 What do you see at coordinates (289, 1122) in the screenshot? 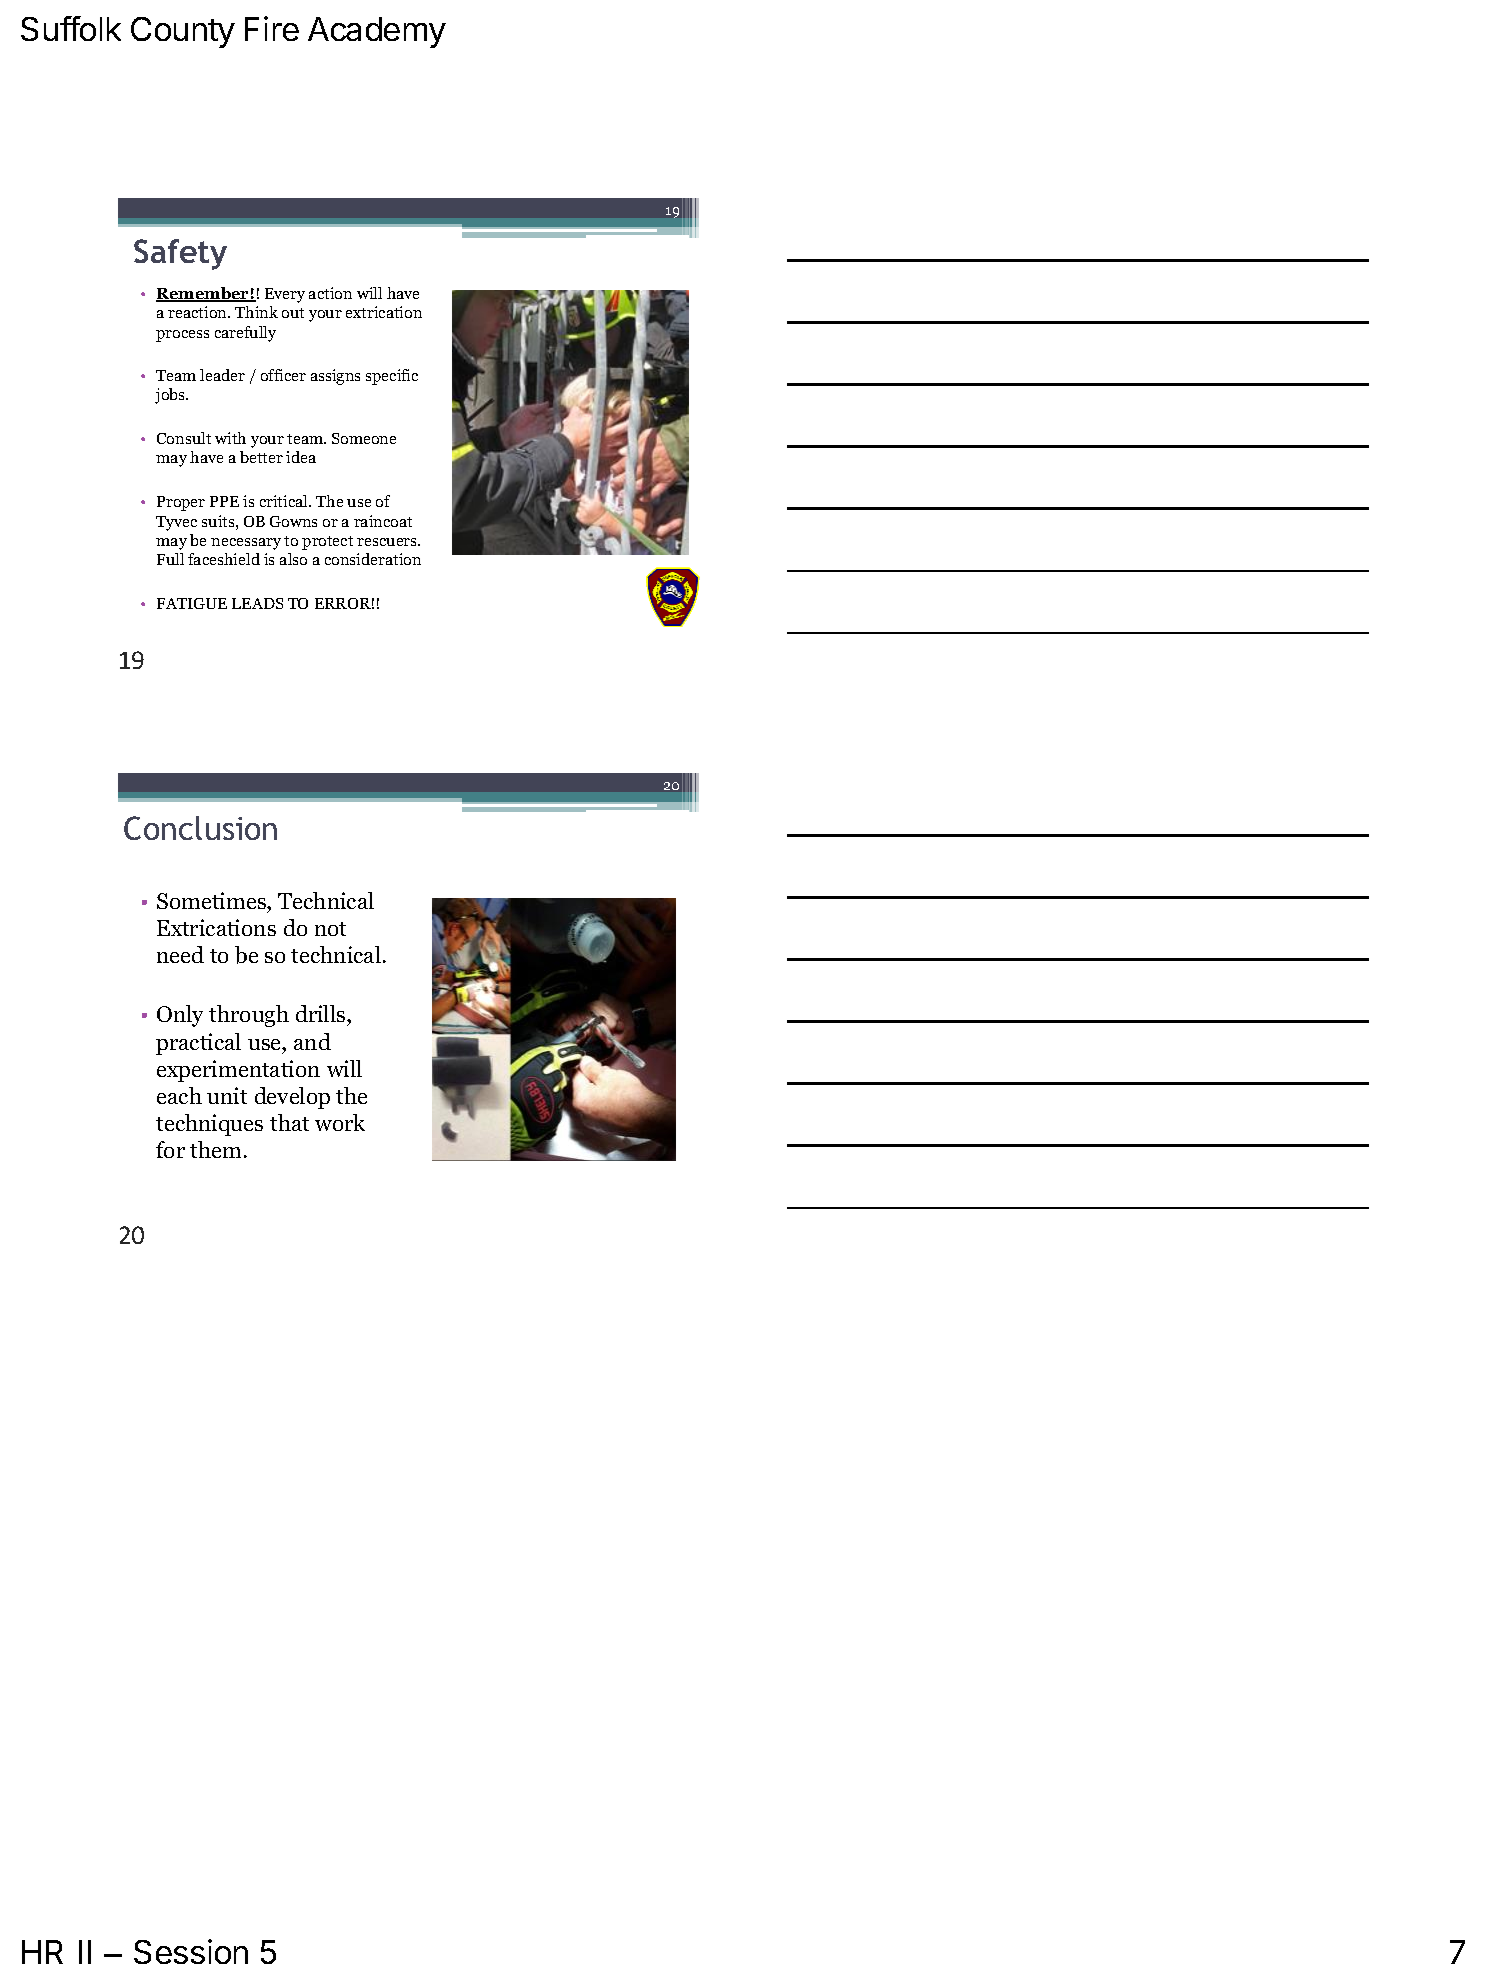
I see `that` at bounding box center [289, 1122].
